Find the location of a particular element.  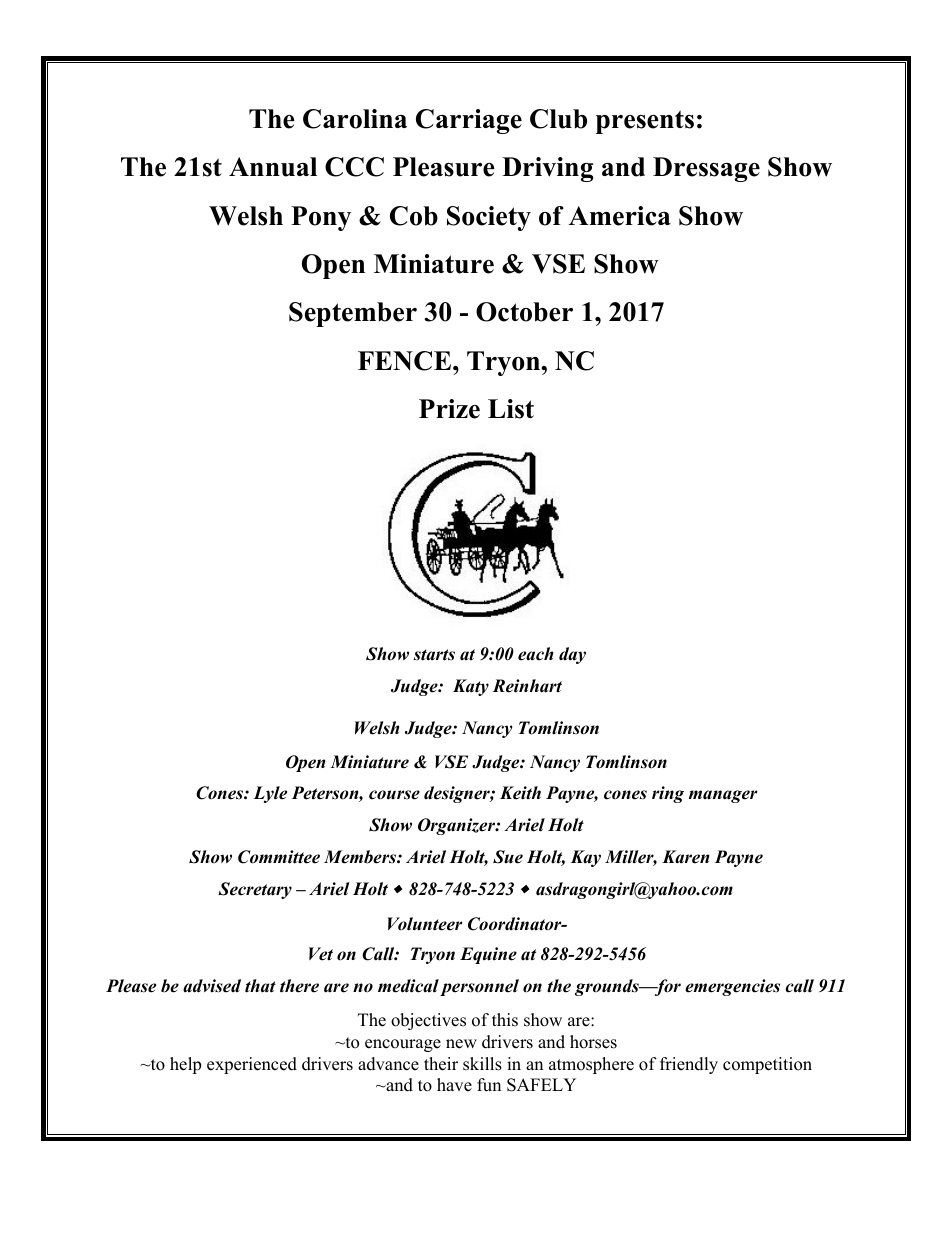

help is located at coordinates (185, 1065).
